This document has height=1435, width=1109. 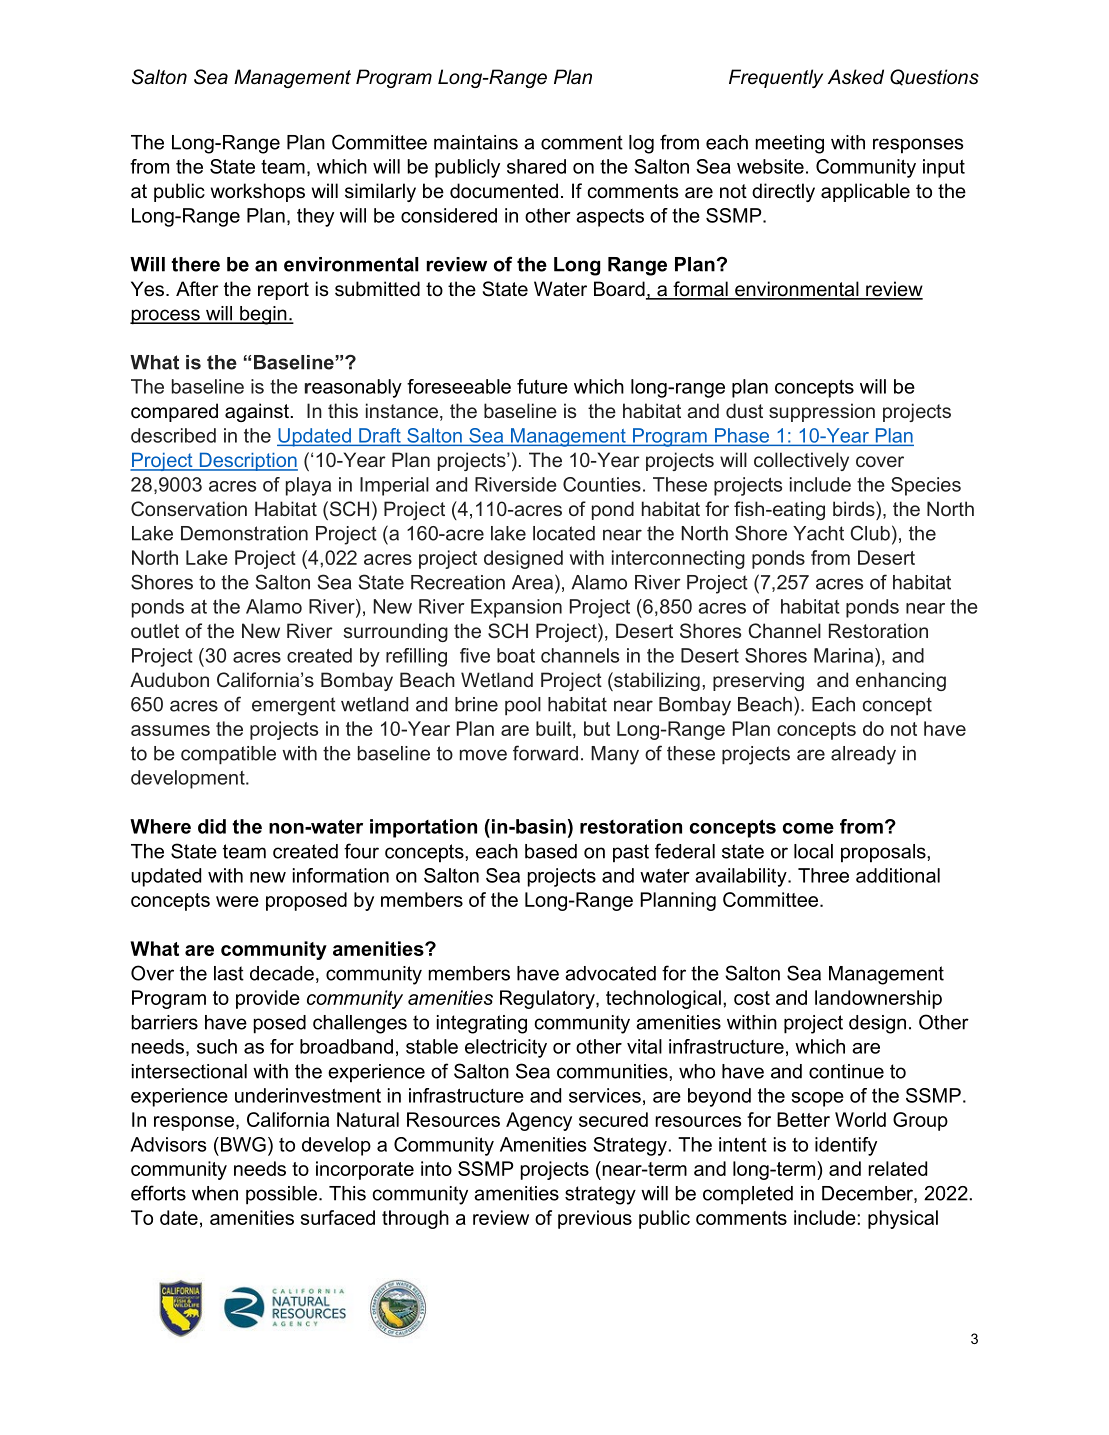 I want to click on shared, so click(x=536, y=166).
